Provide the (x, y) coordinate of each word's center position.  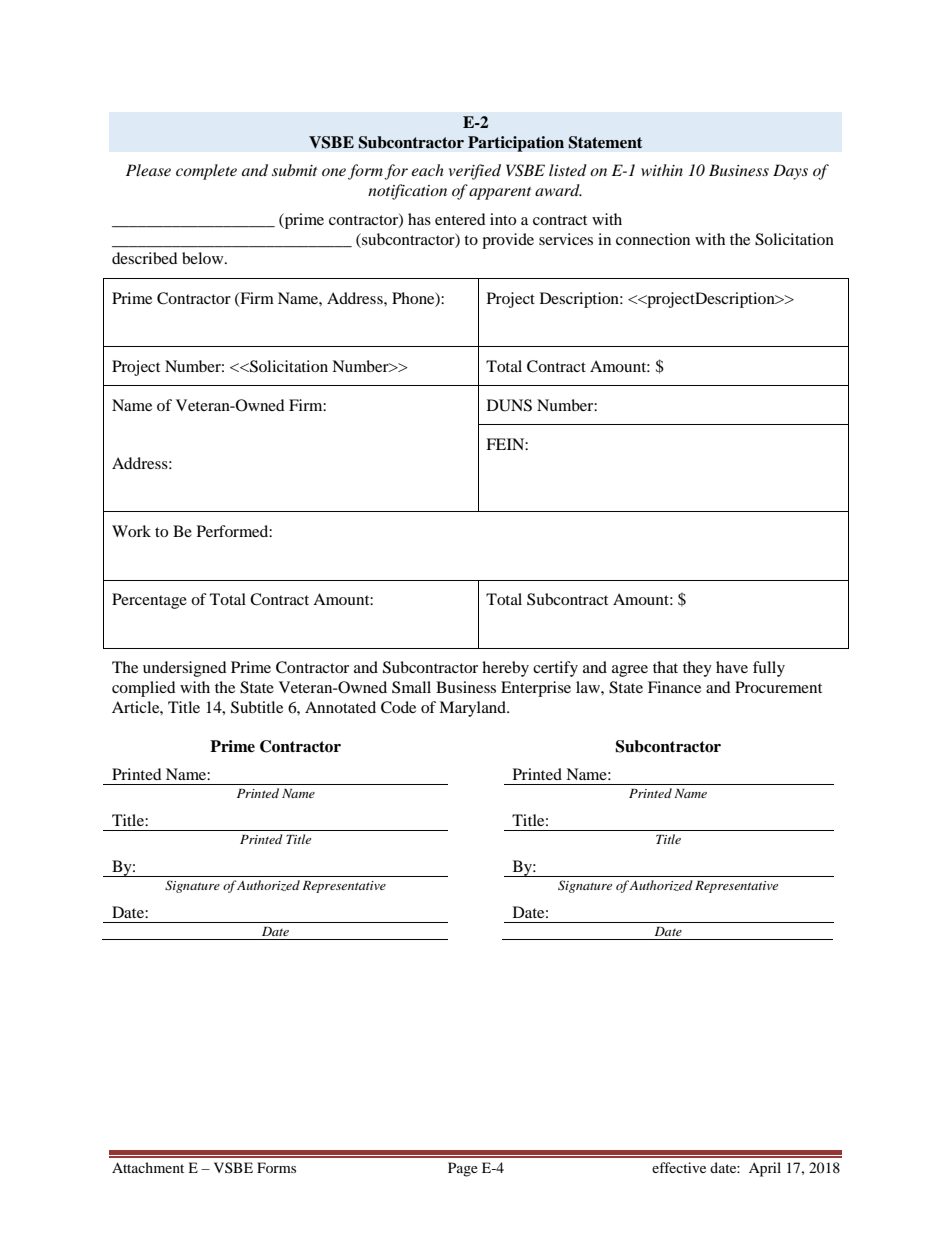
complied (144, 689)
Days (790, 172)
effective (679, 1167)
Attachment (148, 1167)
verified (475, 172)
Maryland (473, 709)
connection (653, 239)
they (697, 669)
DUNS (509, 405)
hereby (505, 669)
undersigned (185, 669)
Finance (674, 687)
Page (463, 1169)
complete (206, 172)
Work (131, 531)
